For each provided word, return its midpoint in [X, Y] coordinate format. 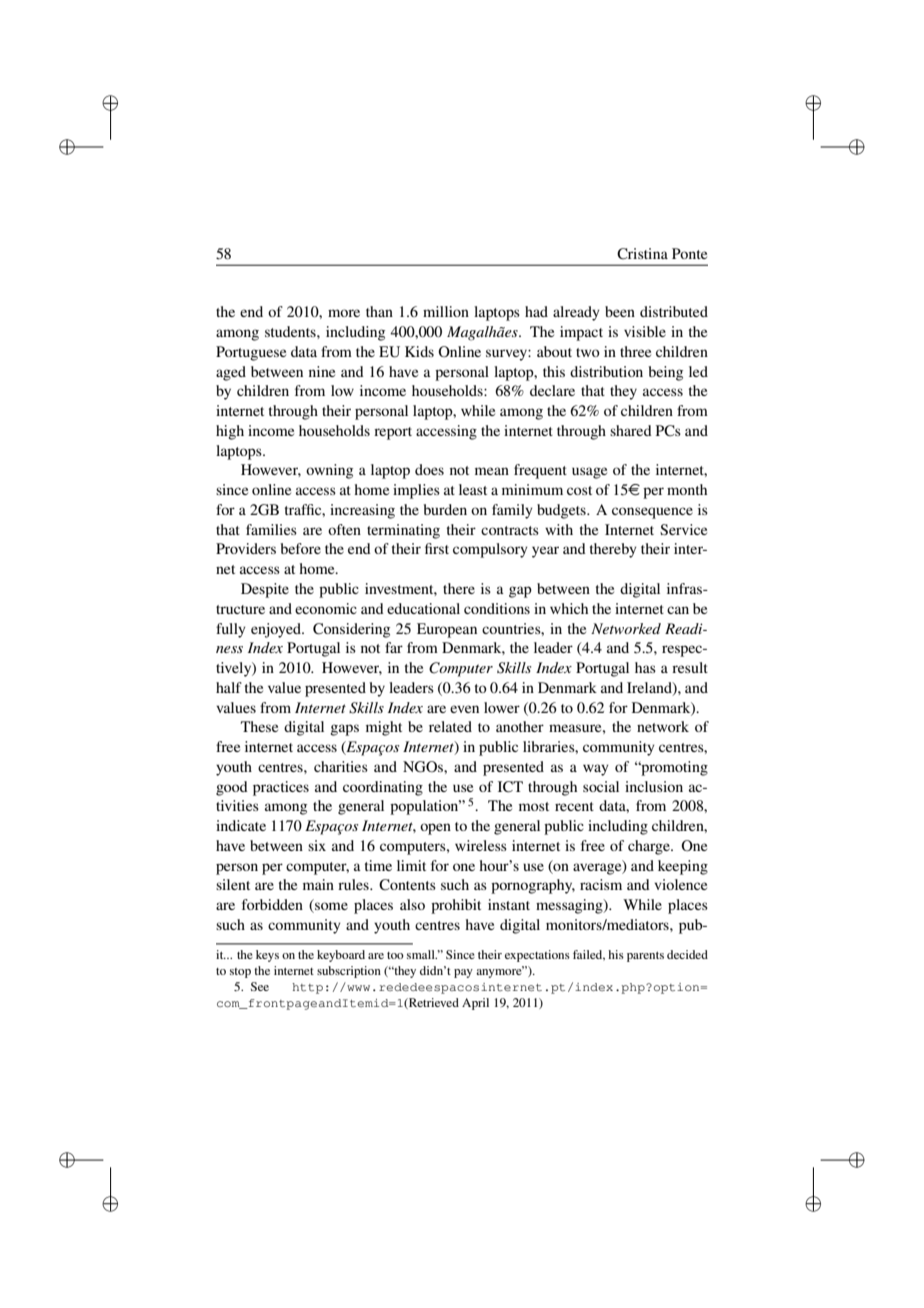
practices [281, 788]
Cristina [642, 254]
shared [631, 430]
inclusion [654, 786]
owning [329, 471]
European [447, 630]
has [645, 667]
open [435, 829]
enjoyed [277, 630]
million [446, 311]
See [260, 986]
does [429, 469]
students [291, 331]
